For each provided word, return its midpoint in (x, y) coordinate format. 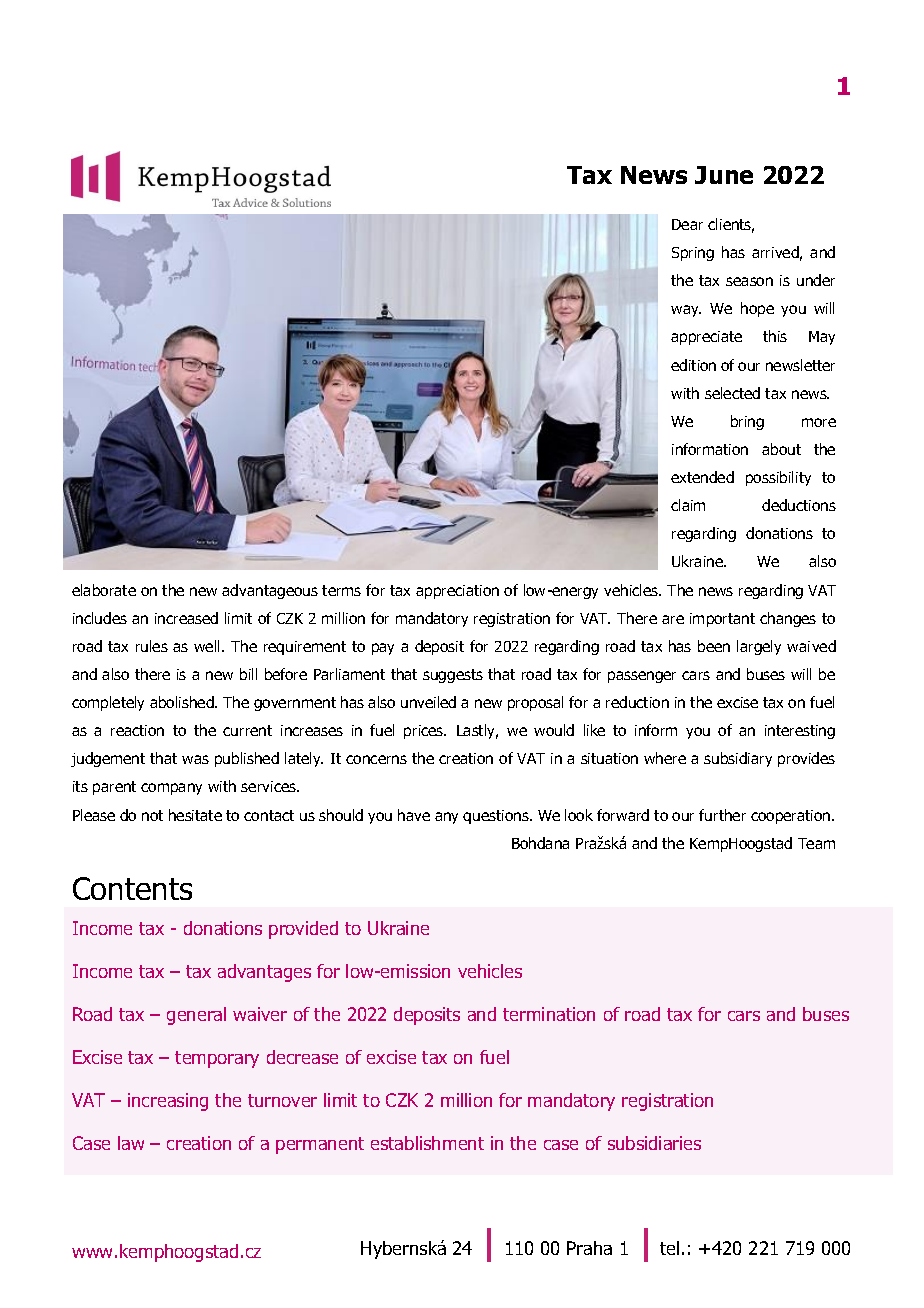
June (724, 175)
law (131, 1143)
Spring (693, 254)
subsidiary (738, 759)
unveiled (428, 702)
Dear (687, 224)
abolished (183, 702)
